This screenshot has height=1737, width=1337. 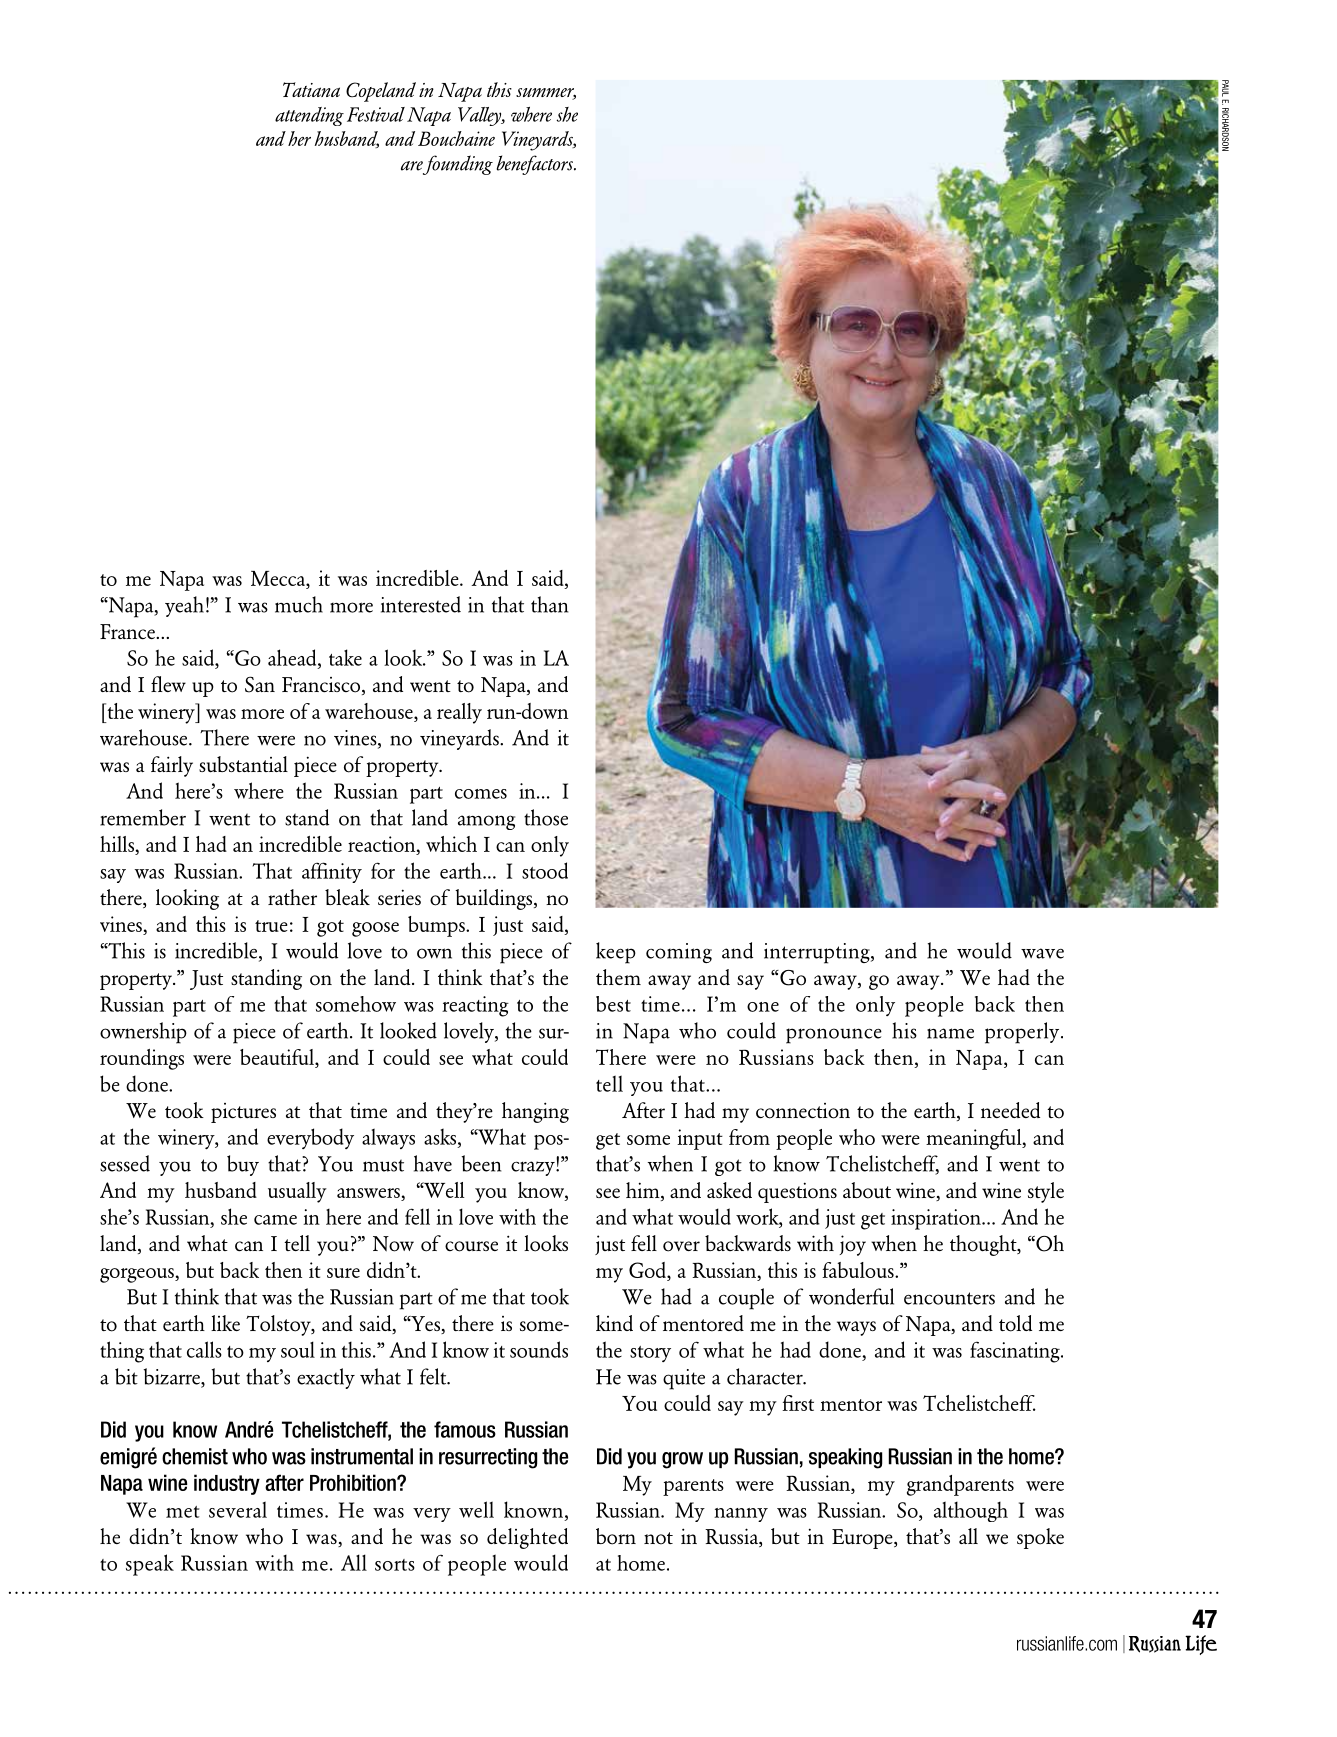 What do you see at coordinates (1042, 953) in the screenshot?
I see `wave` at bounding box center [1042, 953].
